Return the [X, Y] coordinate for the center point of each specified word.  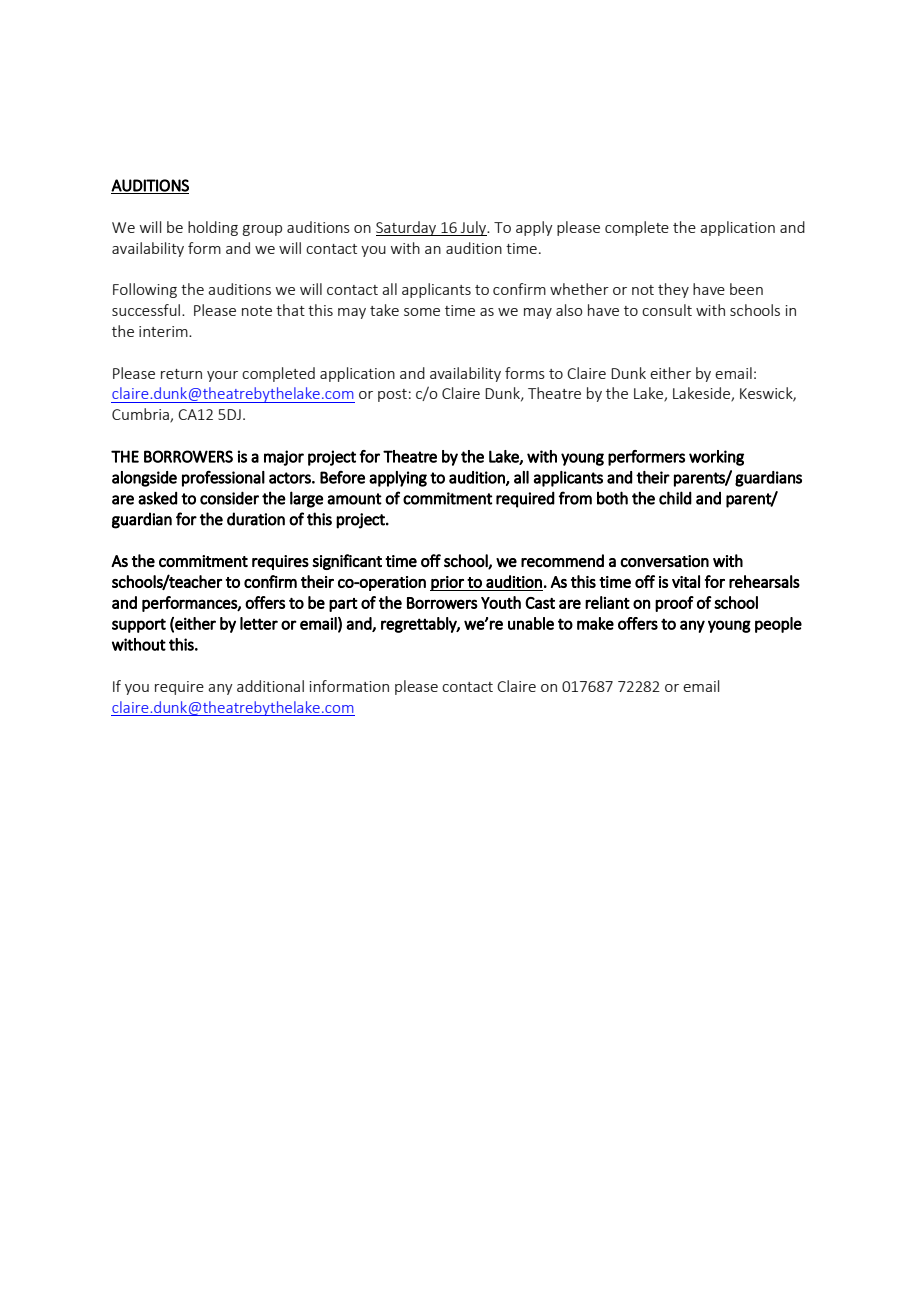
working [716, 458]
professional [223, 479]
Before [342, 477]
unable [531, 623]
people [778, 625]
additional [270, 686]
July [474, 228]
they [673, 290]
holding [213, 228]
